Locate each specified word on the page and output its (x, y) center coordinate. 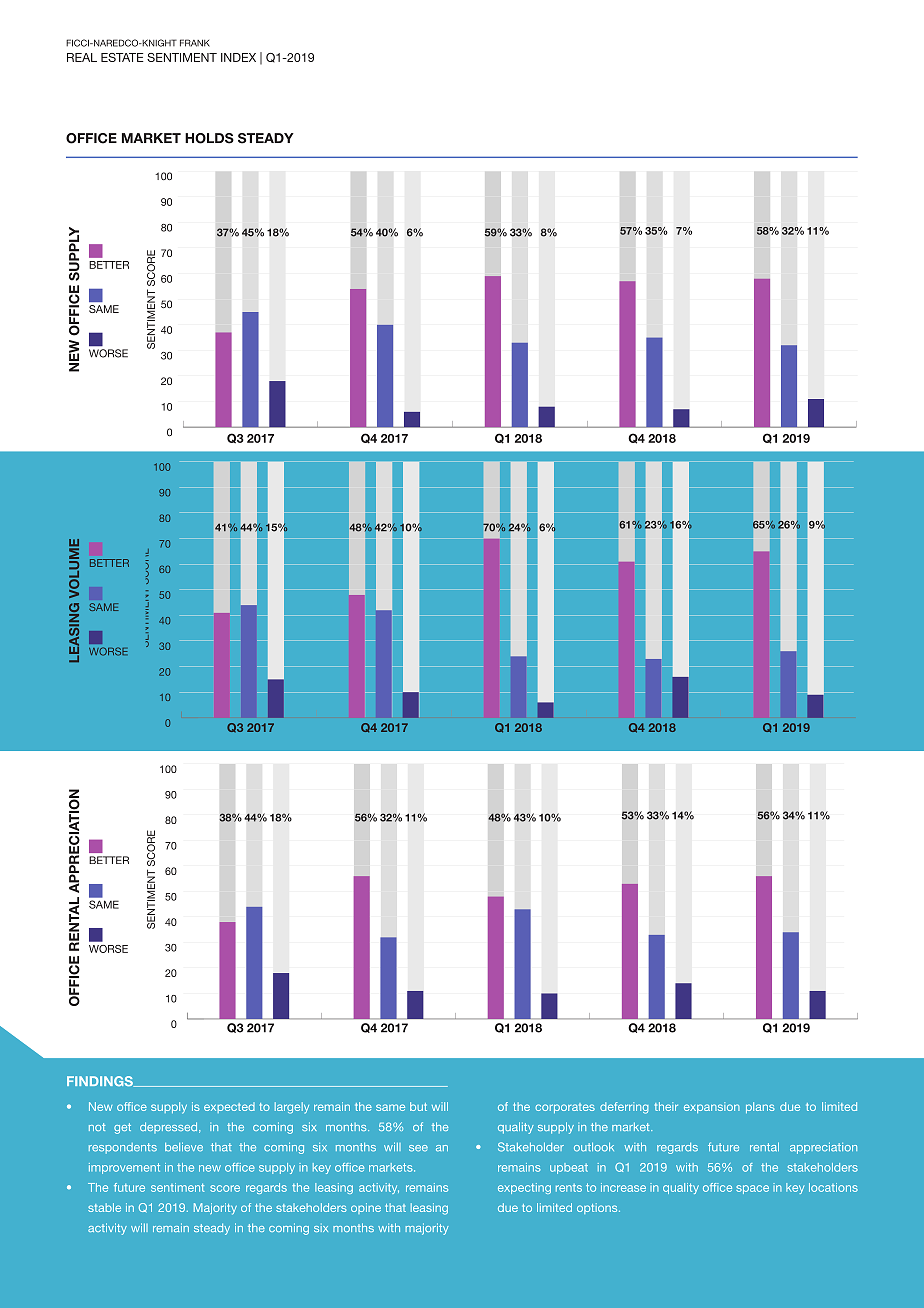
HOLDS (209, 138)
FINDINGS (101, 1081)
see (418, 1148)
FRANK (195, 43)
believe (184, 1147)
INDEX (238, 57)
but (418, 1106)
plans (760, 1107)
